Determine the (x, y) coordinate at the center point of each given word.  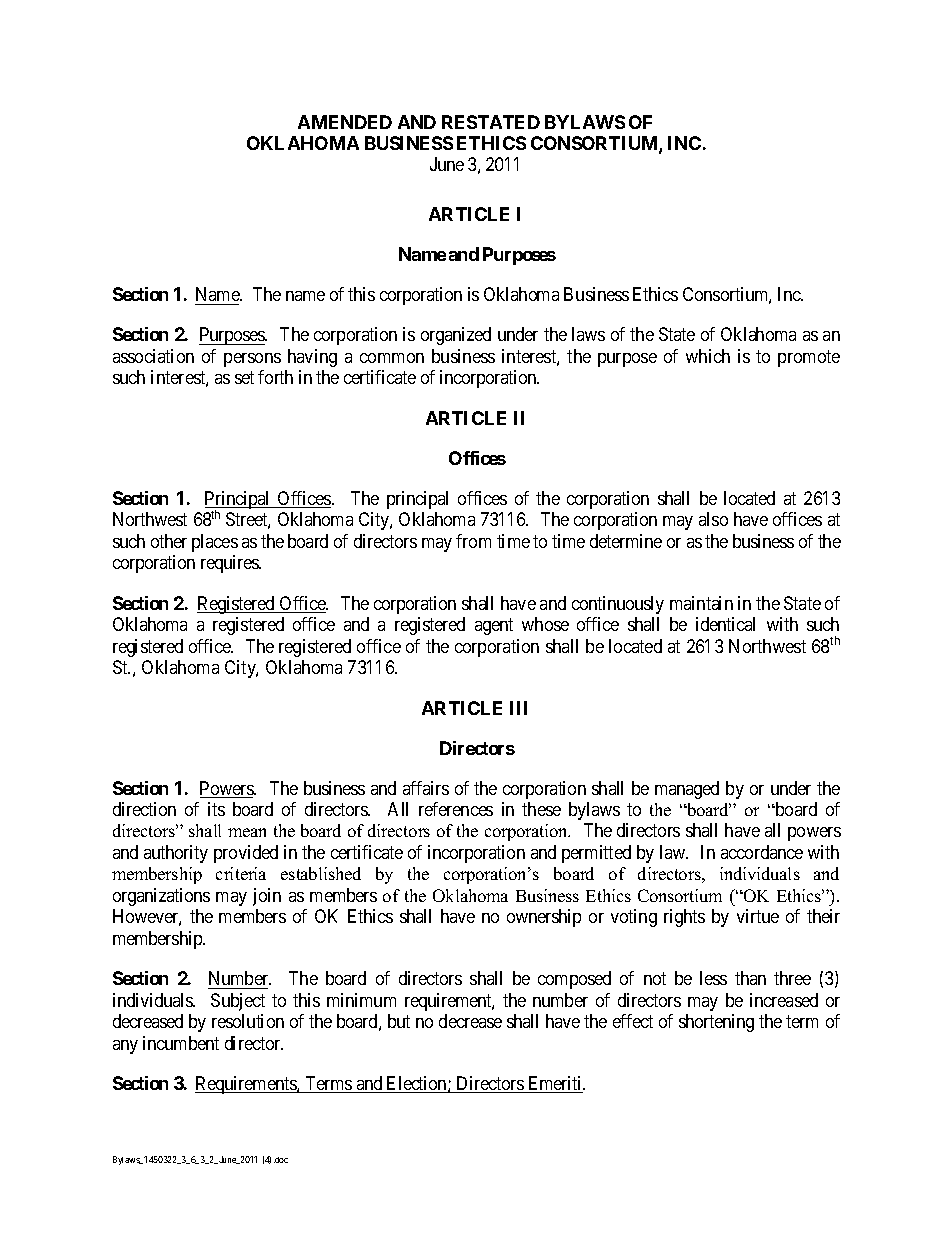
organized (456, 336)
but (399, 1021)
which (708, 356)
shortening (716, 1023)
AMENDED (345, 122)
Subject (238, 1002)
